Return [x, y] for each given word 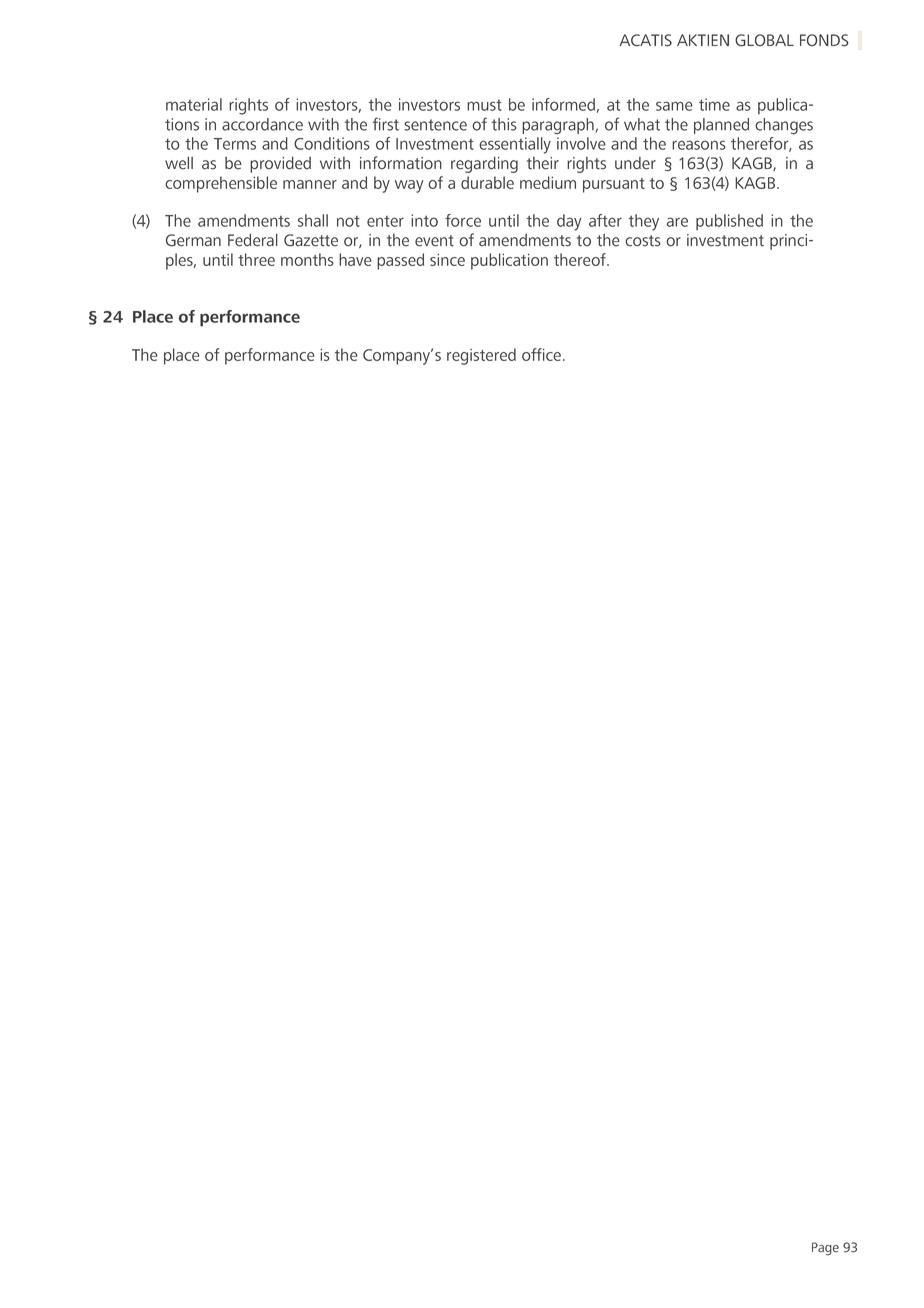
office [541, 354]
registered [481, 356]
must [484, 105]
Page [825, 1249]
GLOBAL [764, 40]
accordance [262, 124]
